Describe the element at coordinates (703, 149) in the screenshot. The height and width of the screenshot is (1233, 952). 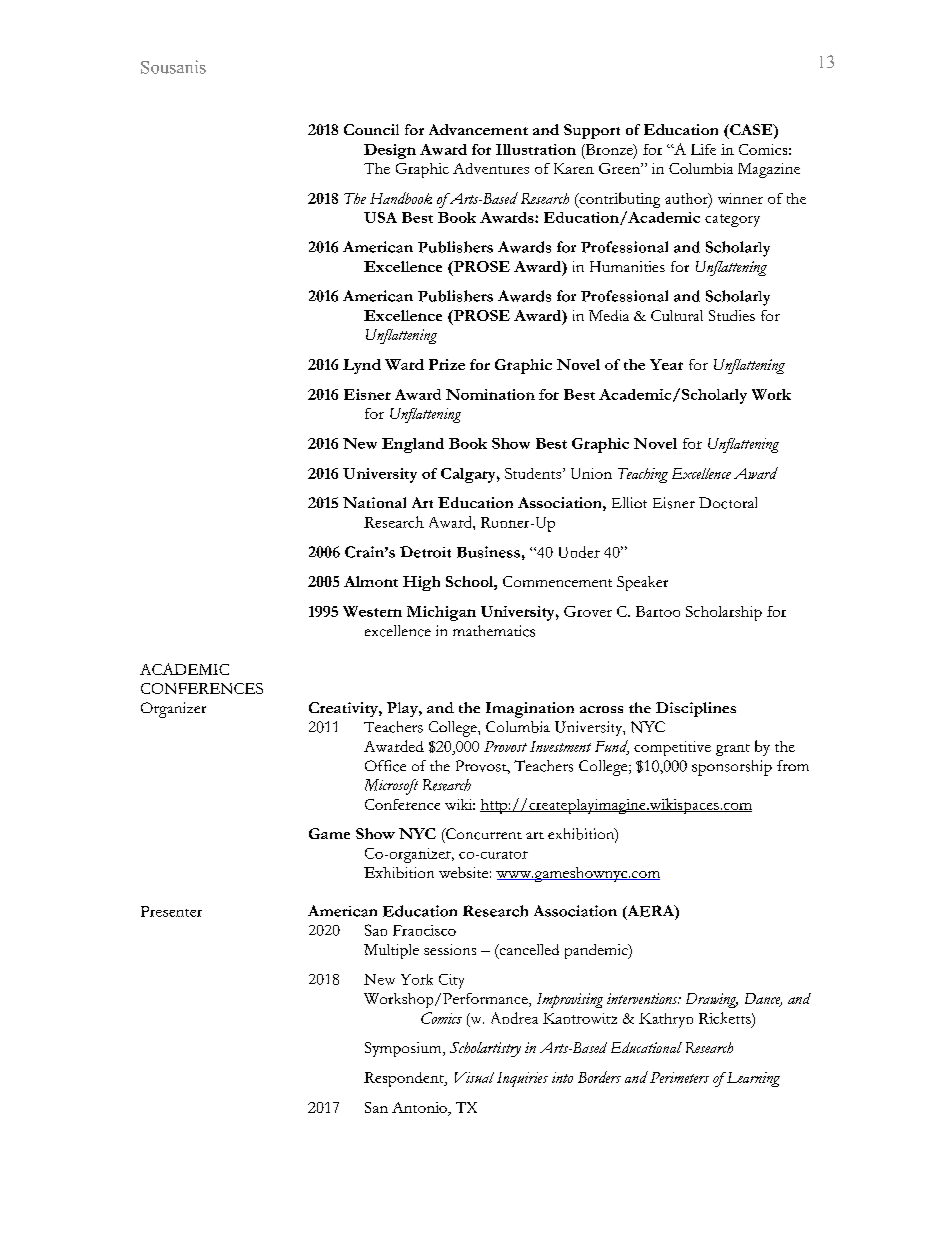
I see `Life` at that location.
